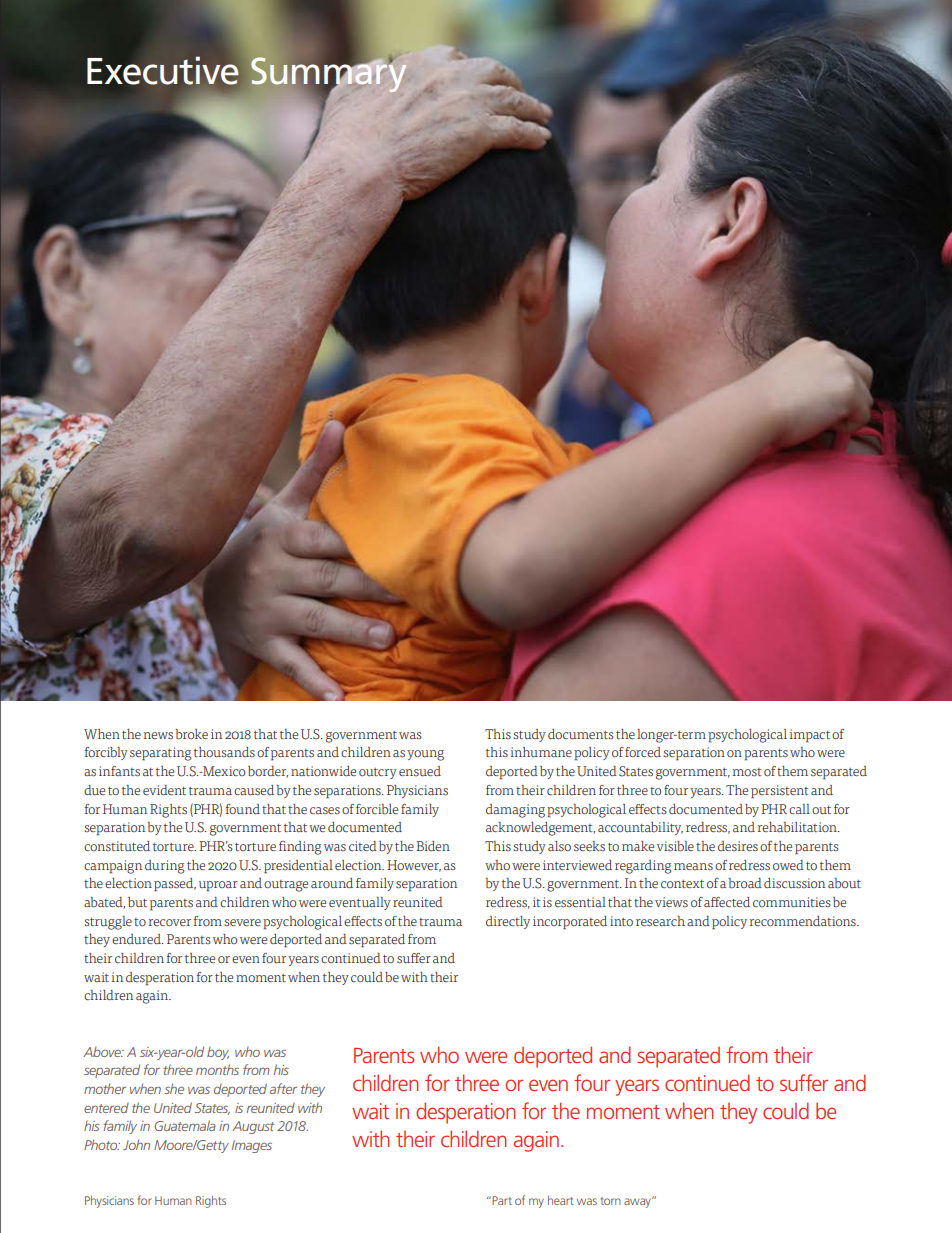 The width and height of the screenshot is (952, 1233). Describe the element at coordinates (330, 75) in the screenshot. I see `Summary` at that location.
